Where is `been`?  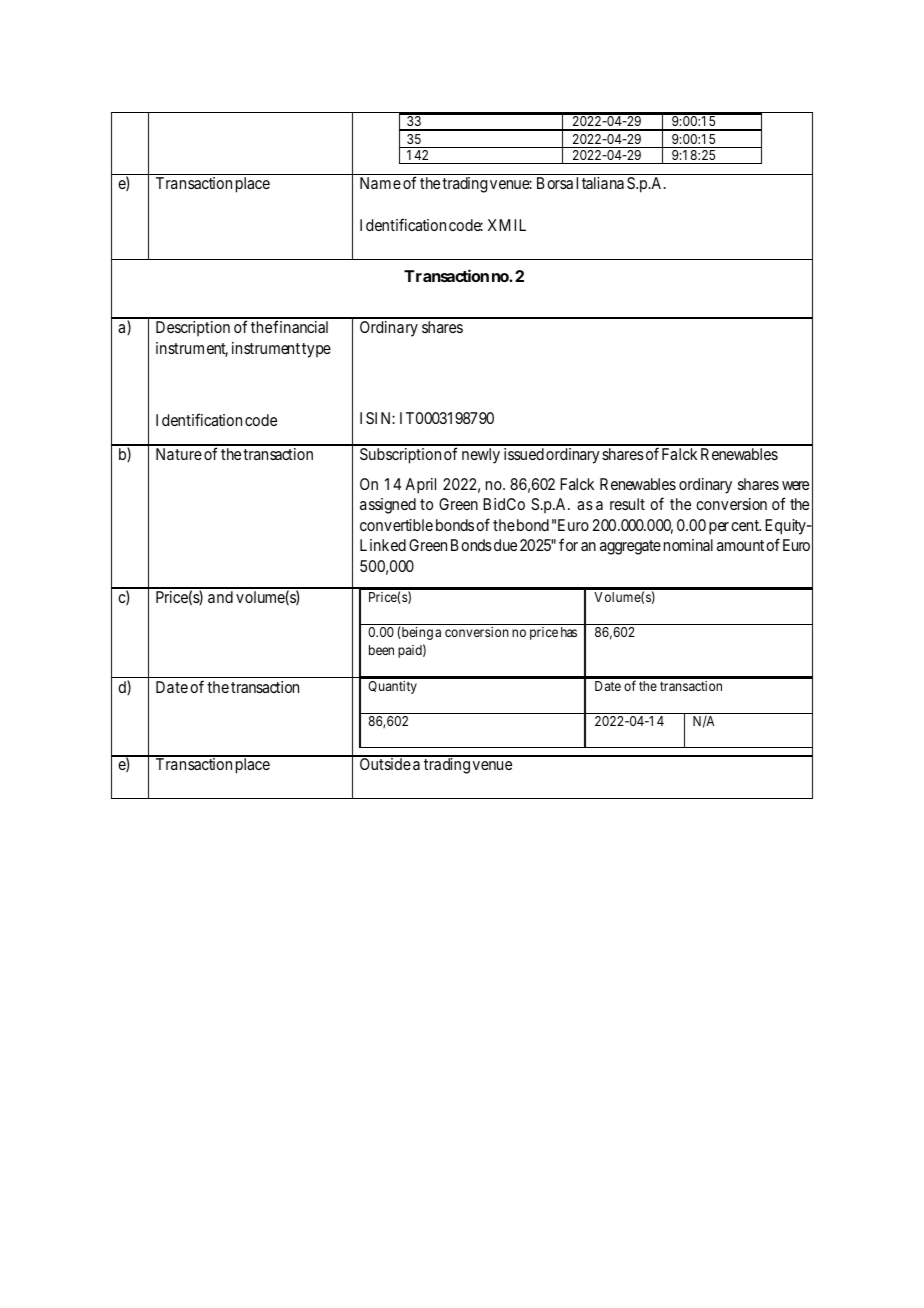 been is located at coordinates (381, 650).
